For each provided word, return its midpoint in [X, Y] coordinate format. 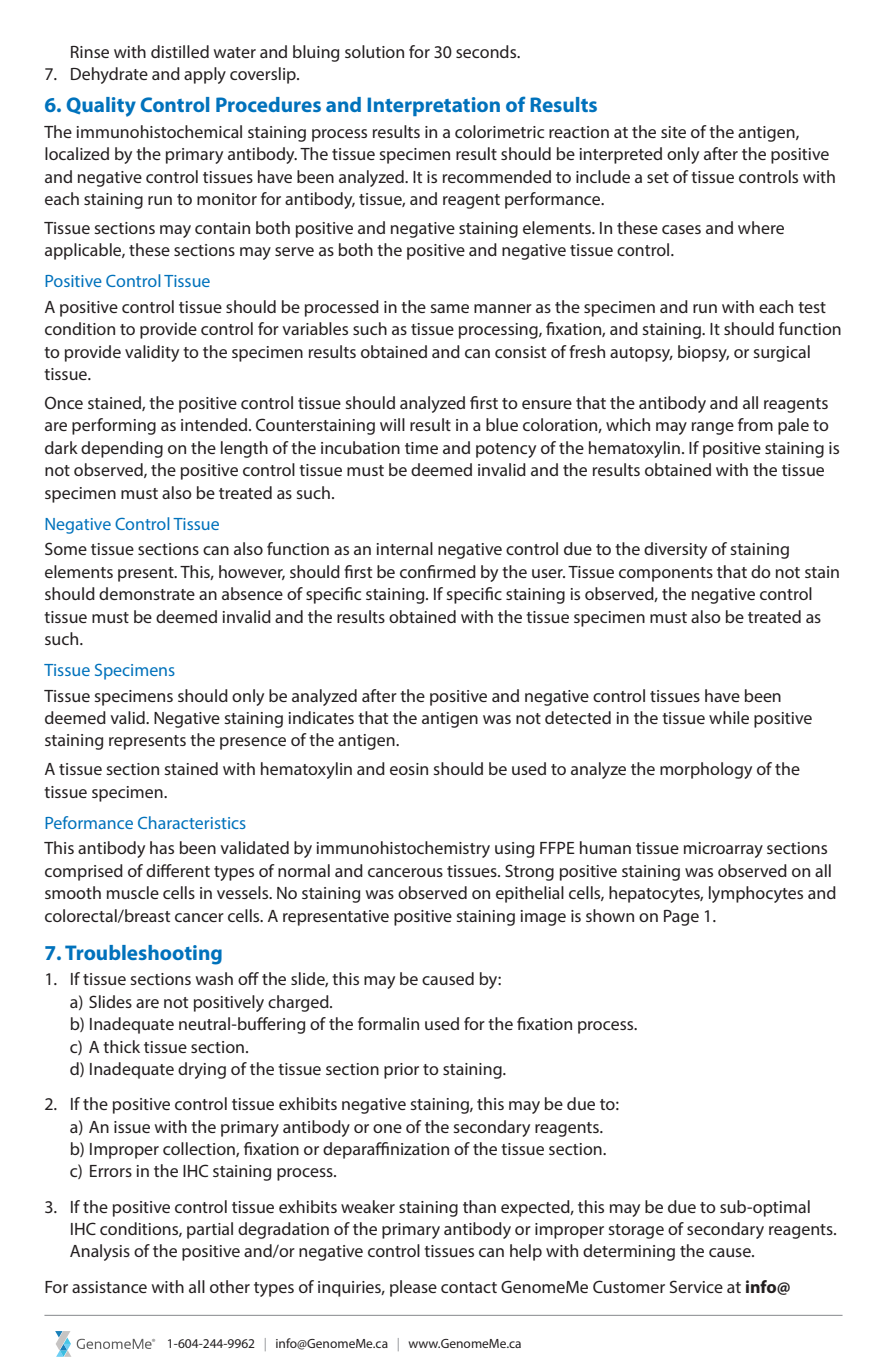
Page [681, 918]
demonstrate [147, 593]
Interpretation [433, 106]
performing [114, 426]
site [673, 132]
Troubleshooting [143, 955]
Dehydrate [109, 75]
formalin [388, 1023]
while [729, 717]
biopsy [703, 353]
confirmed [438, 571]
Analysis [100, 1252]
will [392, 424]
